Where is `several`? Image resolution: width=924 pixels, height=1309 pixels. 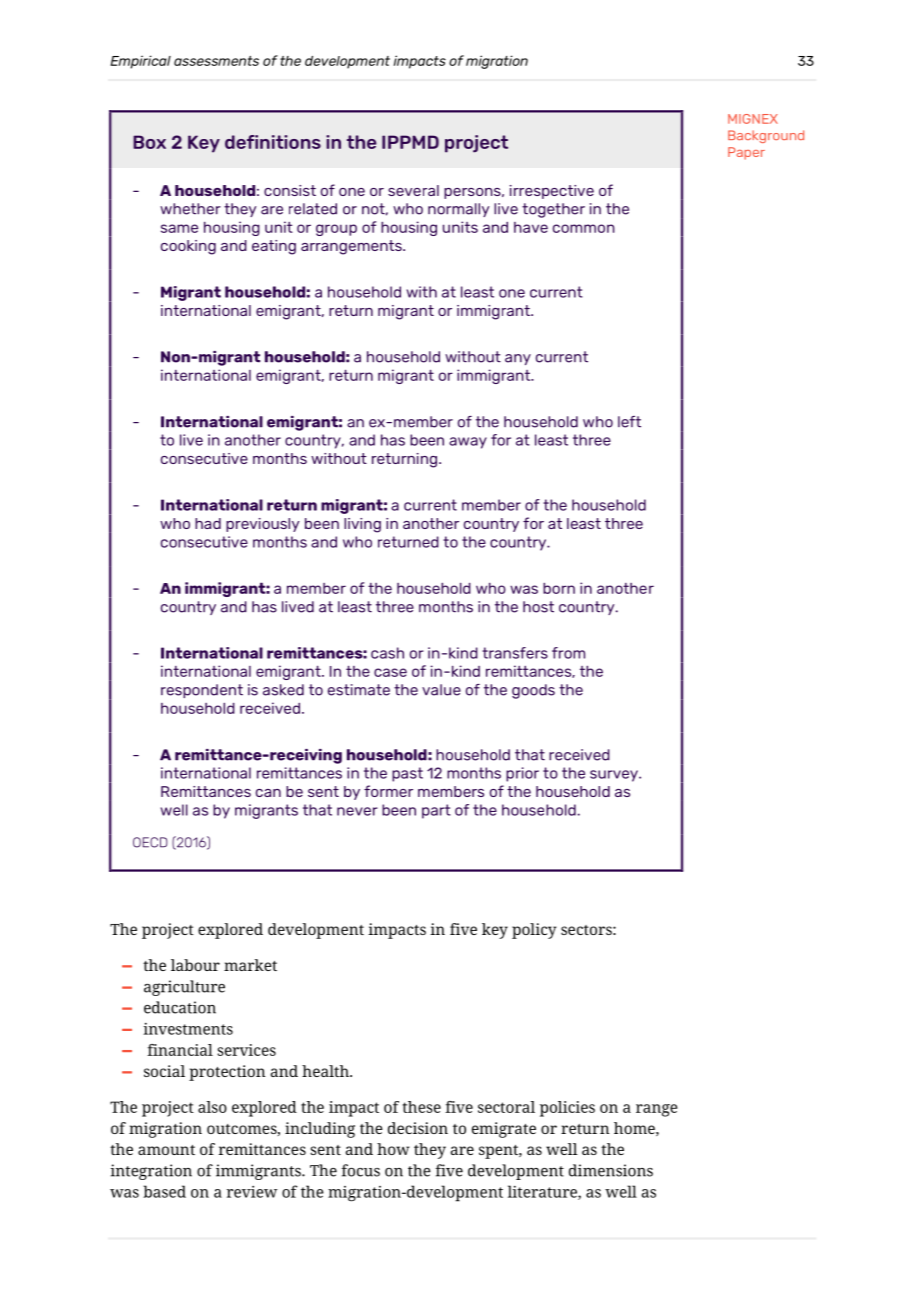 several is located at coordinates (413, 190).
